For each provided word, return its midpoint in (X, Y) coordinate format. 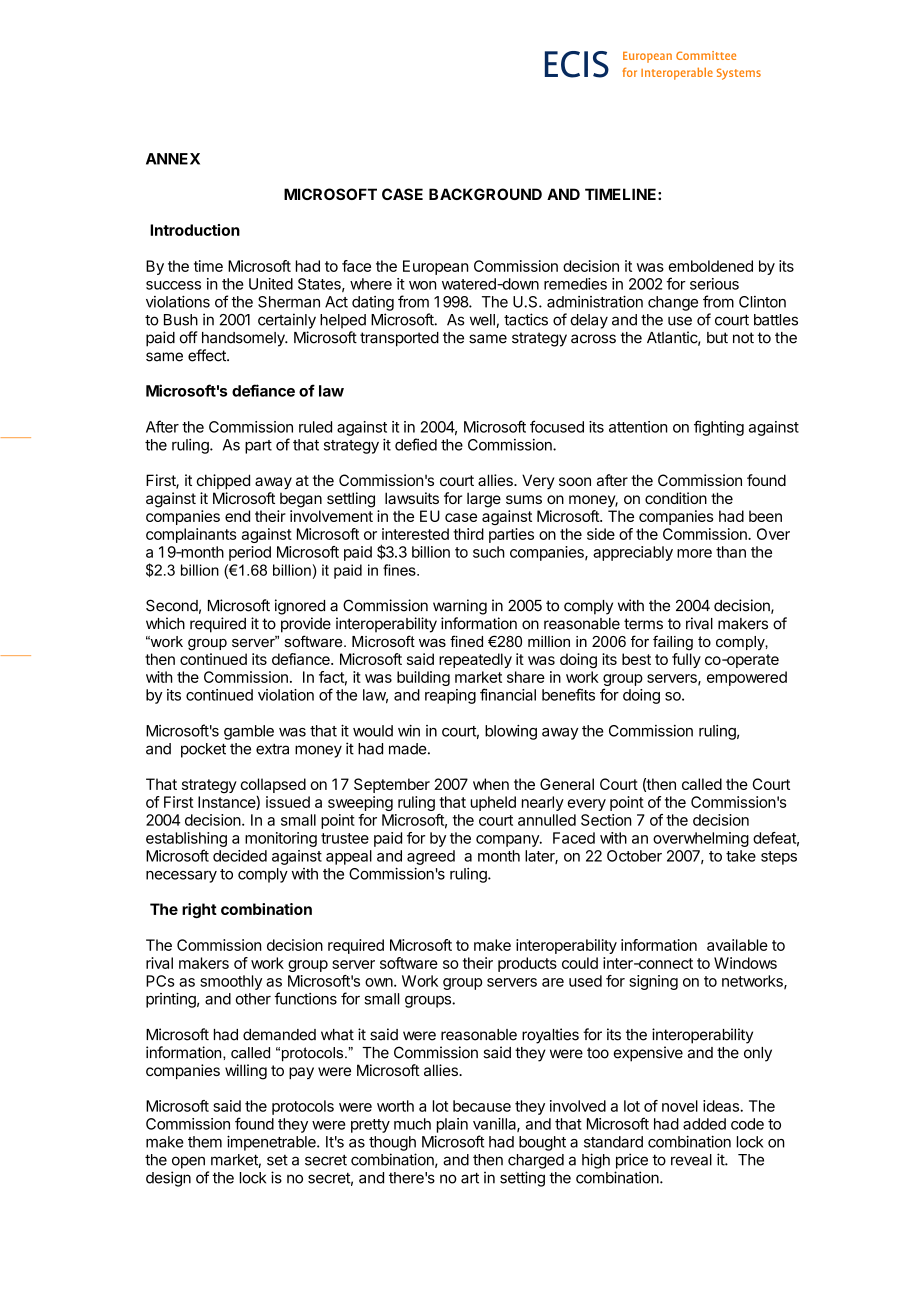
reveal (691, 1160)
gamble (249, 732)
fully (686, 660)
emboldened (710, 266)
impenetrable (272, 1143)
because (482, 1106)
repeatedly (475, 660)
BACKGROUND (485, 194)
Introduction (195, 230)
